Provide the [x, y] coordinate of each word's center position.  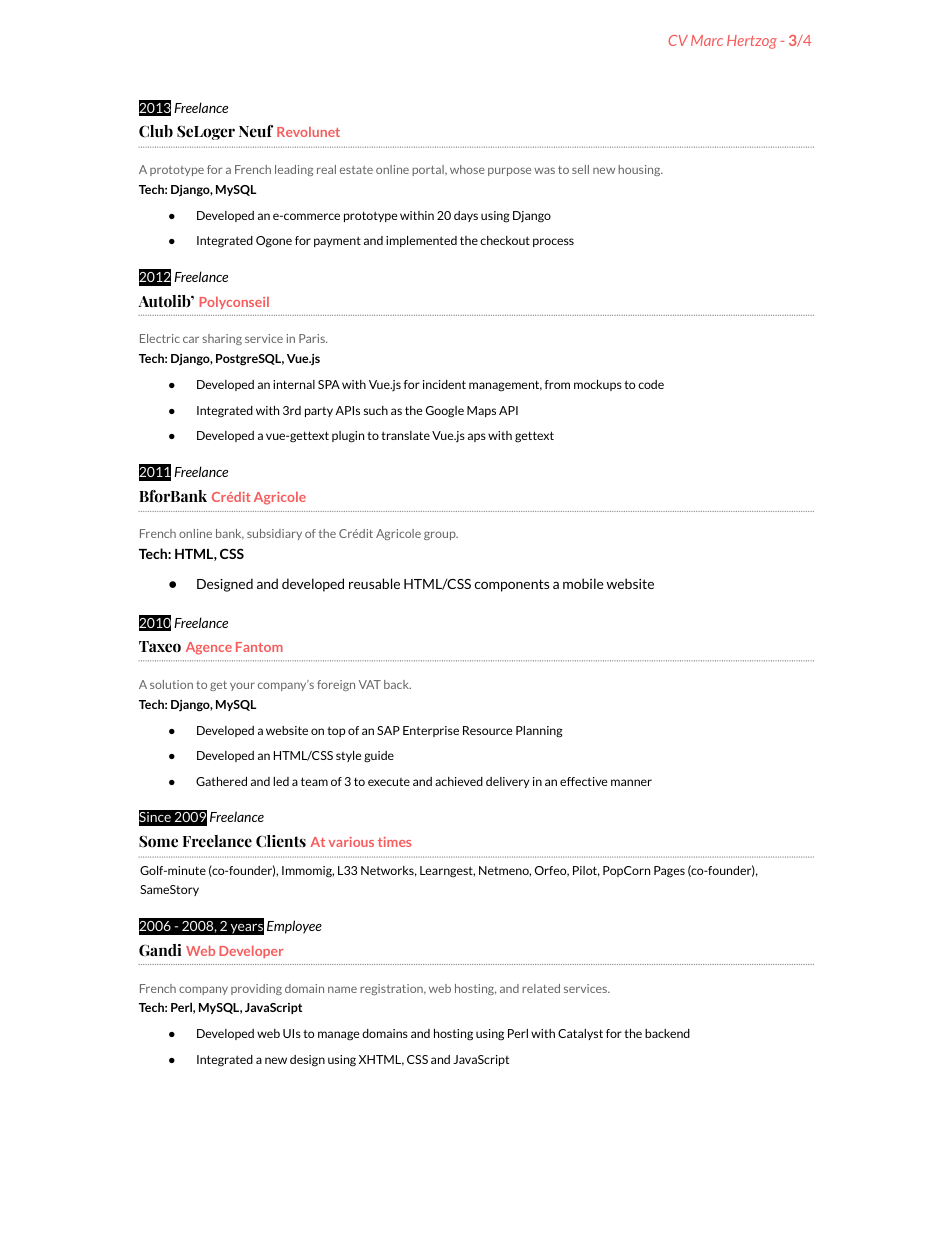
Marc [707, 40]
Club [156, 131]
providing [256, 989]
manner [631, 782]
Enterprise [431, 731]
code [651, 384]
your [242, 686]
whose [467, 169]
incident [444, 384]
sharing [222, 339]
